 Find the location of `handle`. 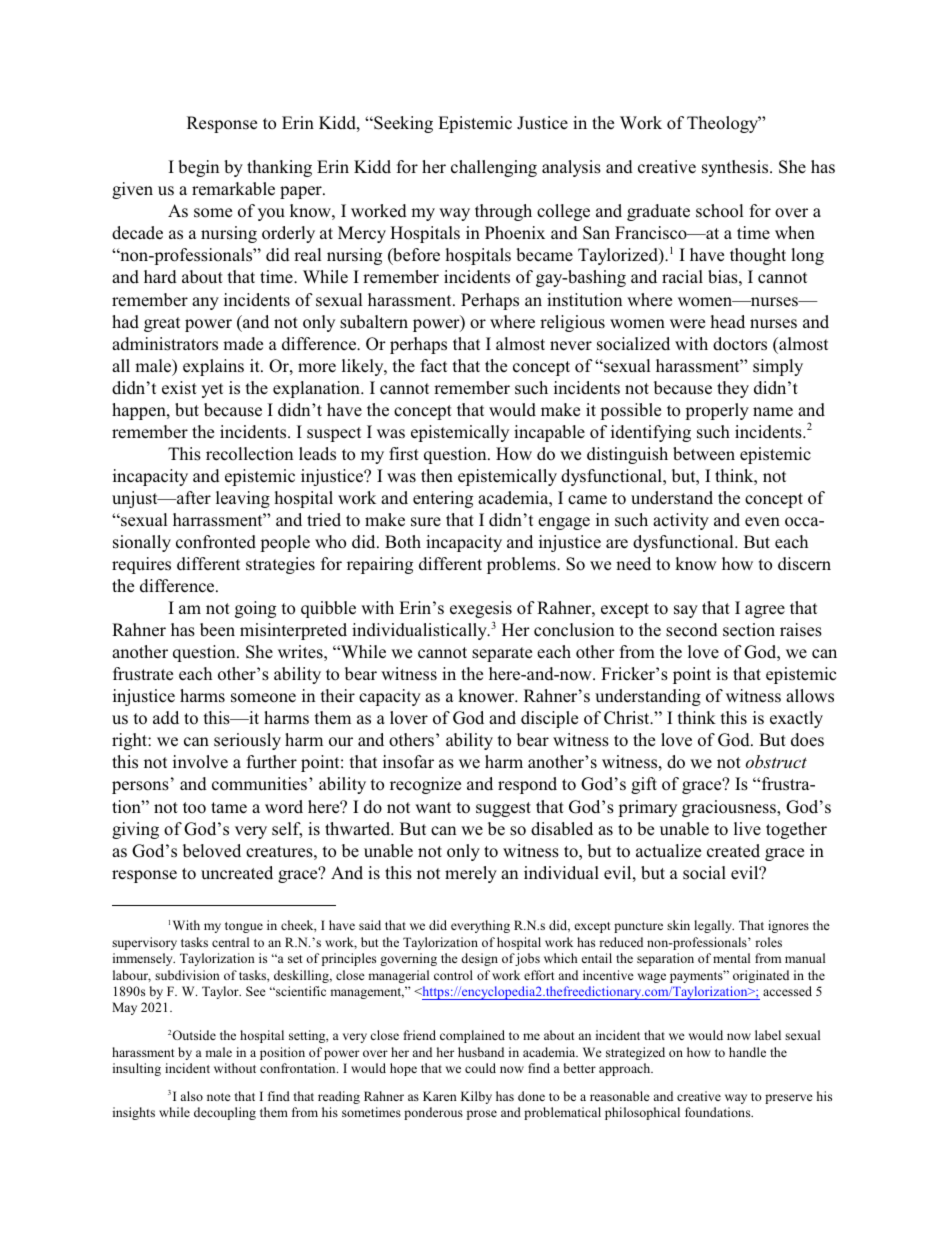

handle is located at coordinates (747, 1052).
